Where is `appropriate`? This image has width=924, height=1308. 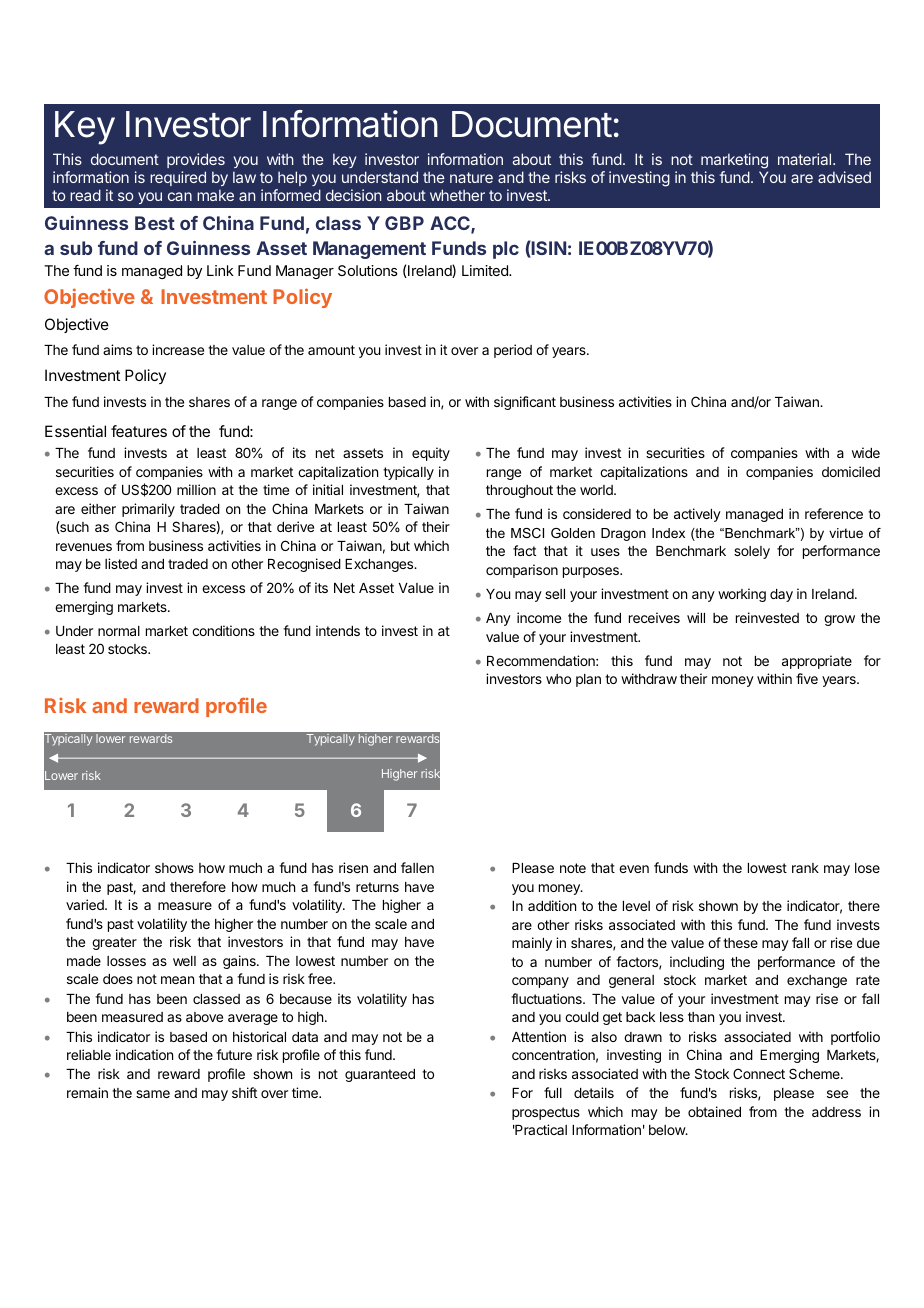
appropriate is located at coordinates (817, 662).
